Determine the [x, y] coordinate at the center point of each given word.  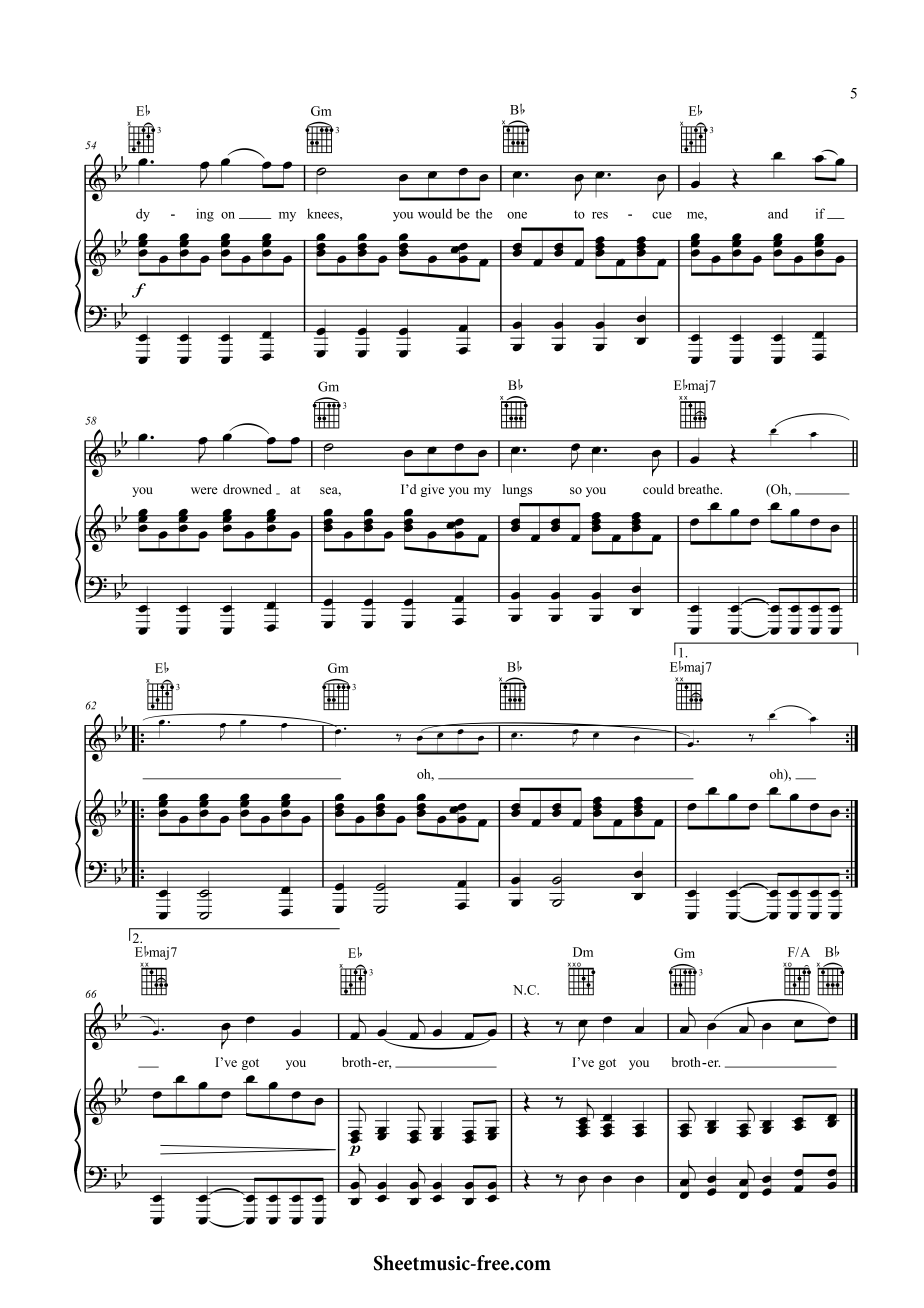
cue [662, 215]
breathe [700, 489]
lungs [517, 490]
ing [205, 215]
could [658, 489]
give [432, 490]
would [435, 213]
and [778, 213]
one [517, 215]
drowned [247, 489]
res [600, 215]
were [204, 490]
